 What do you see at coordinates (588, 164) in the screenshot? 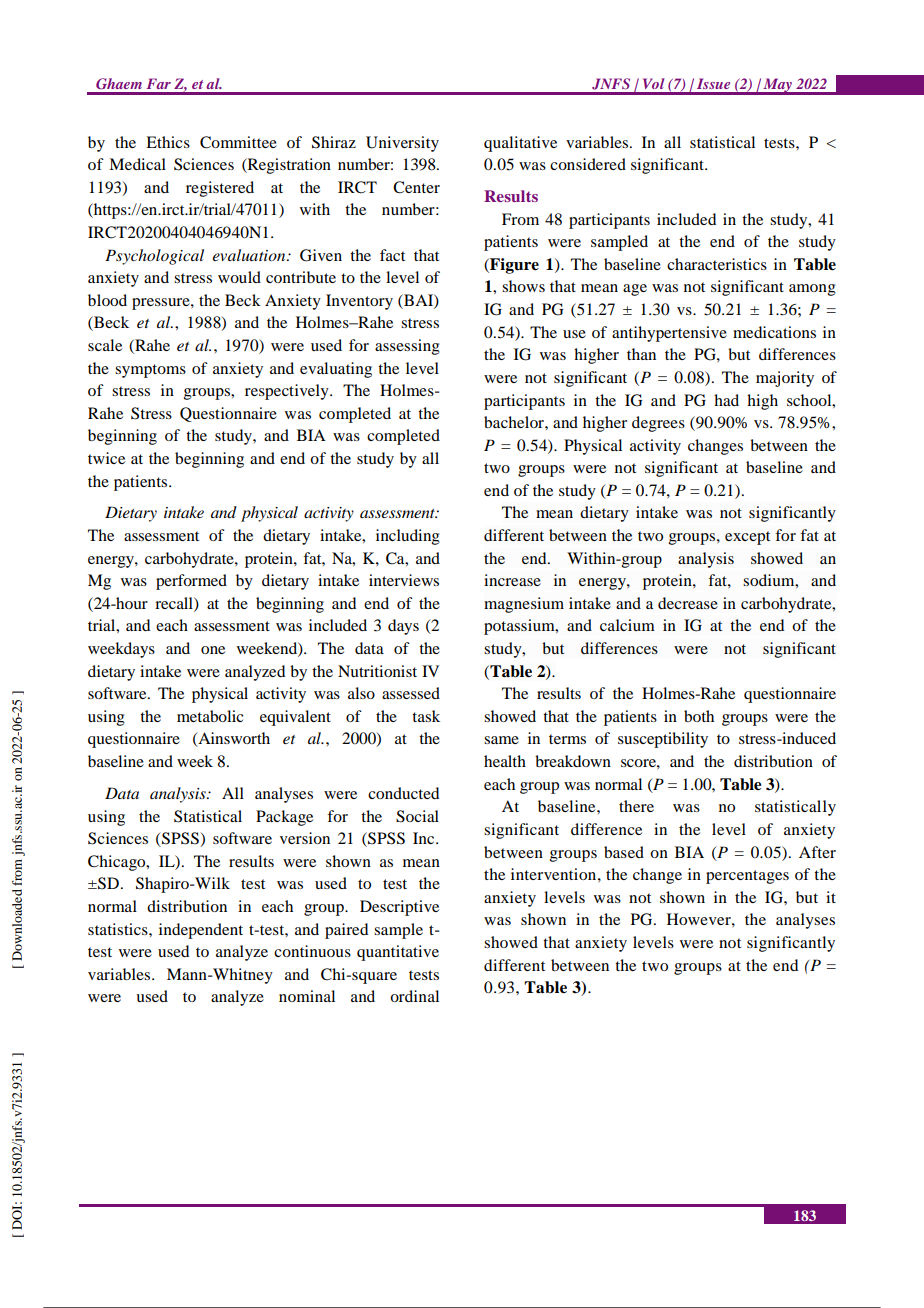
I see `considered` at bounding box center [588, 164].
